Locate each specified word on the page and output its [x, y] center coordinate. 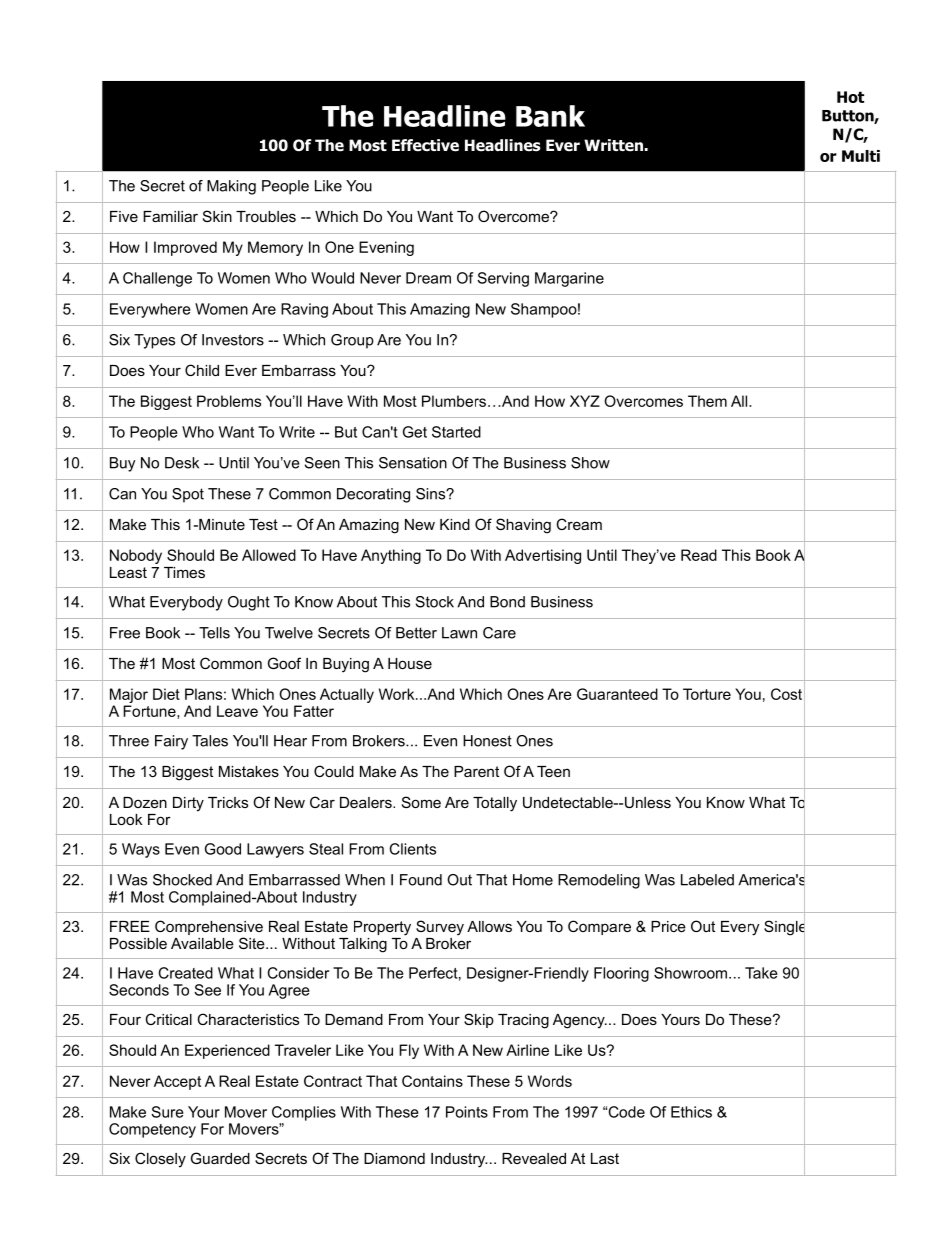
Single [784, 928]
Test [263, 524]
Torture [707, 694]
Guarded [220, 1158]
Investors [233, 340]
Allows [489, 926]
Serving [503, 279]
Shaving [523, 526]
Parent [476, 771]
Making [231, 187]
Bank [550, 116]
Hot [850, 97]
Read [699, 555]
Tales [210, 741]
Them [707, 401]
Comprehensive [209, 927]
